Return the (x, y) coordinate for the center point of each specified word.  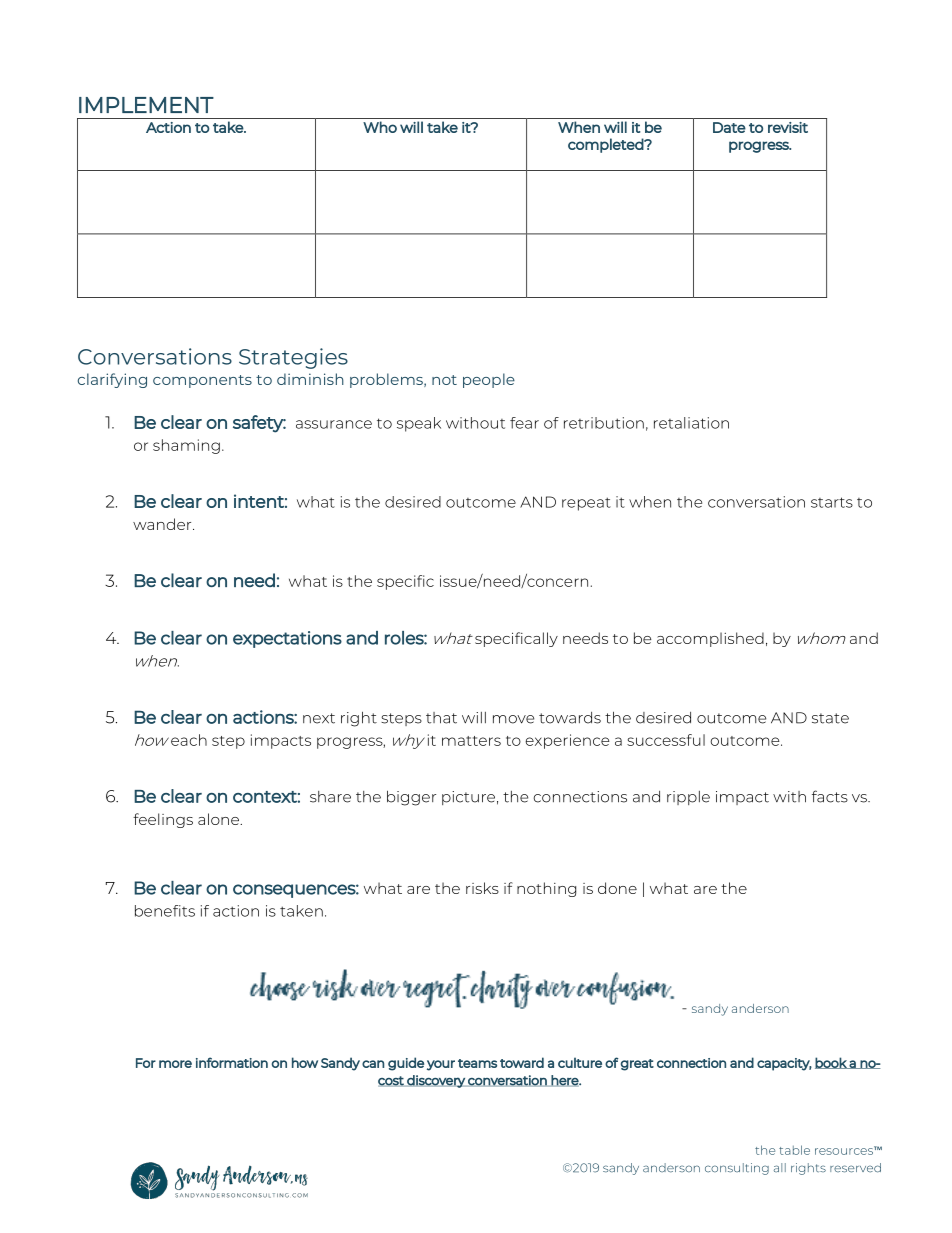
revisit (788, 127)
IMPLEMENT (146, 105)
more (175, 1064)
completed (606, 145)
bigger (411, 798)
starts (832, 502)
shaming (186, 446)
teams (477, 1063)
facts (830, 796)
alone (219, 819)
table (794, 1150)
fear (524, 423)
